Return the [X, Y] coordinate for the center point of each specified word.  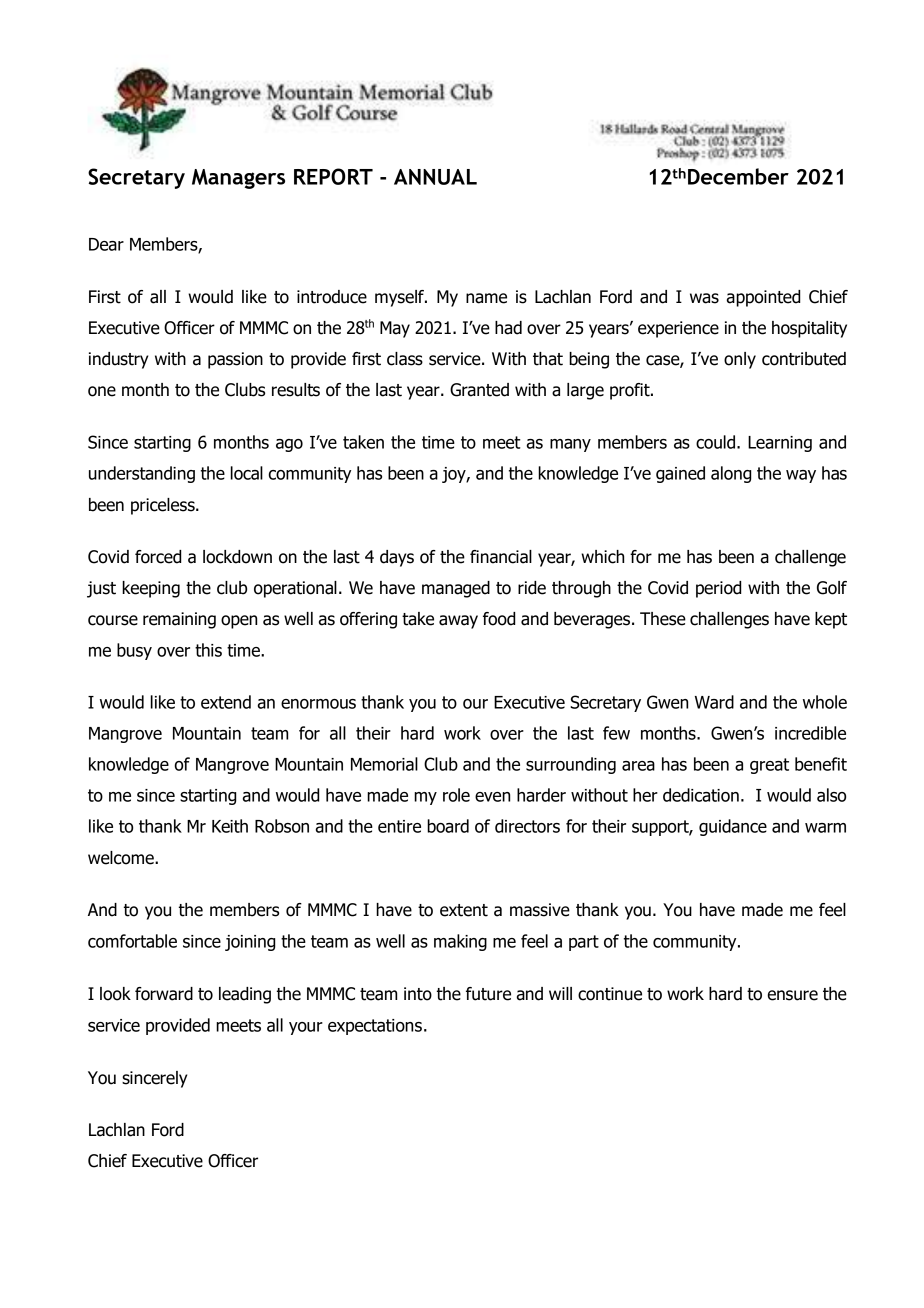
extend [226, 702]
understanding [142, 474]
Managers [238, 179]
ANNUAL [435, 177]
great [769, 766]
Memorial [384, 764]
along [731, 474]
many [570, 445]
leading [245, 995]
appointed [763, 298]
